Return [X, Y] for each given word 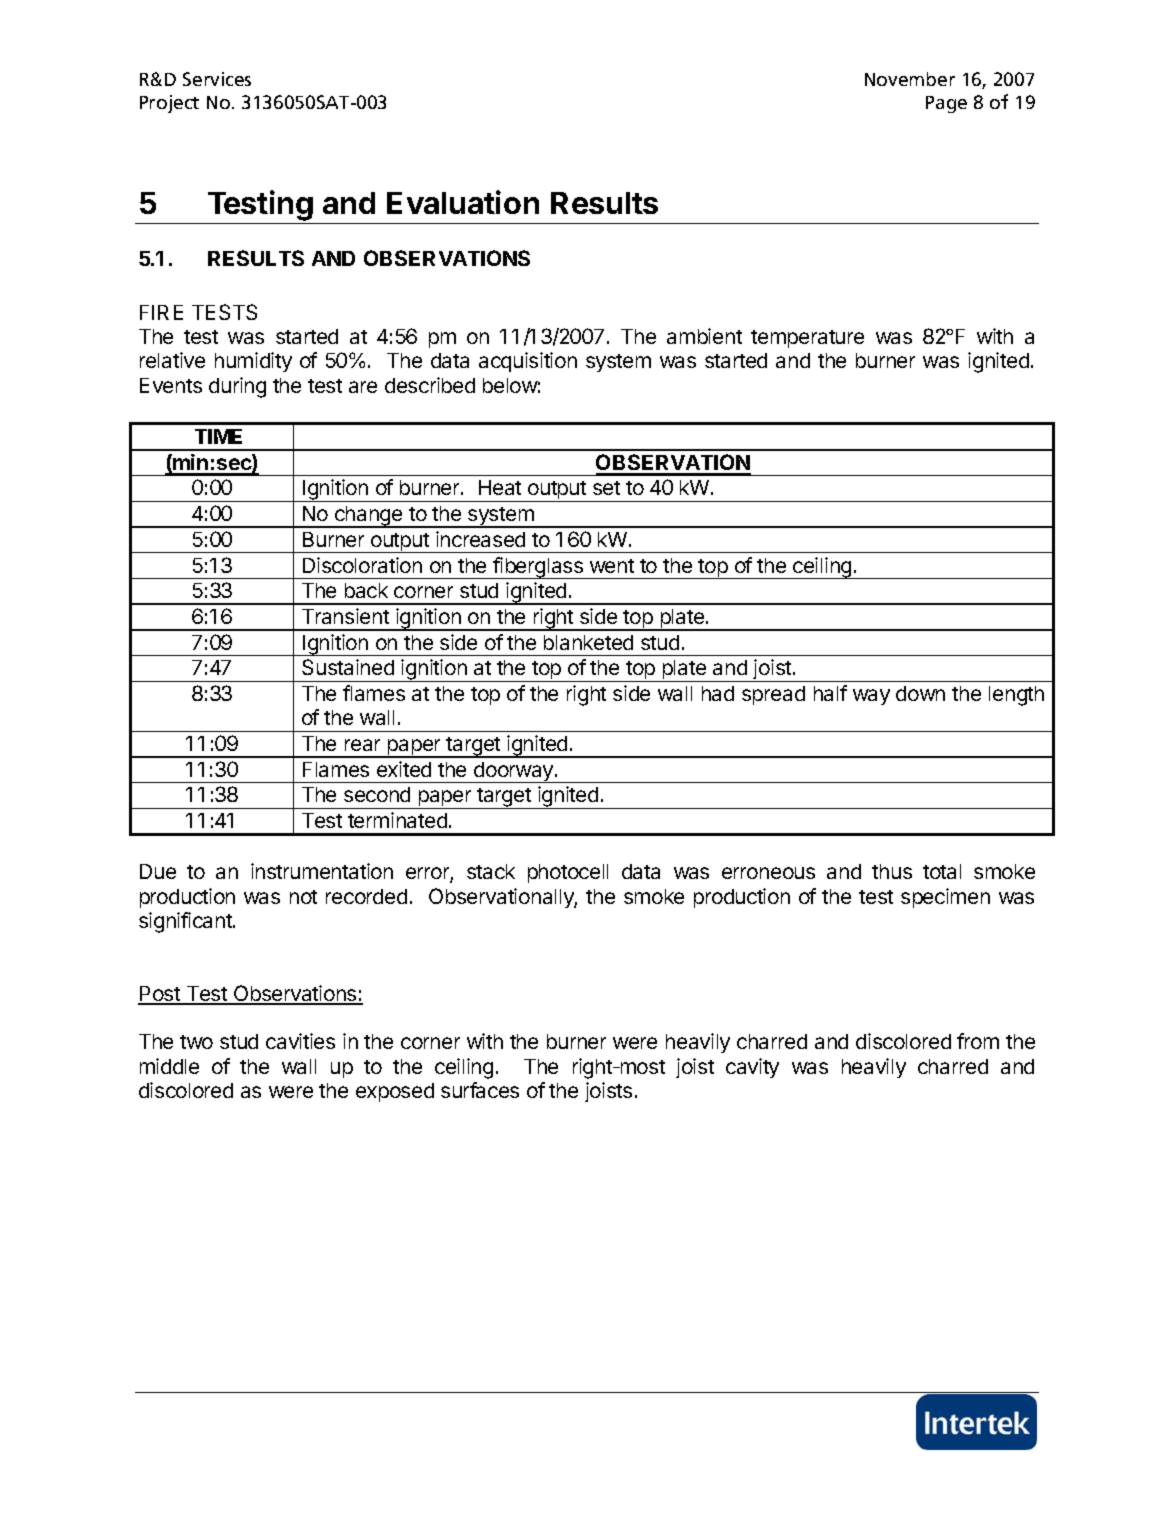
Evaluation [463, 202]
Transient [345, 616]
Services [217, 79]
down [920, 693]
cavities [300, 1041]
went [612, 566]
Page [946, 104]
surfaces [480, 1090]
